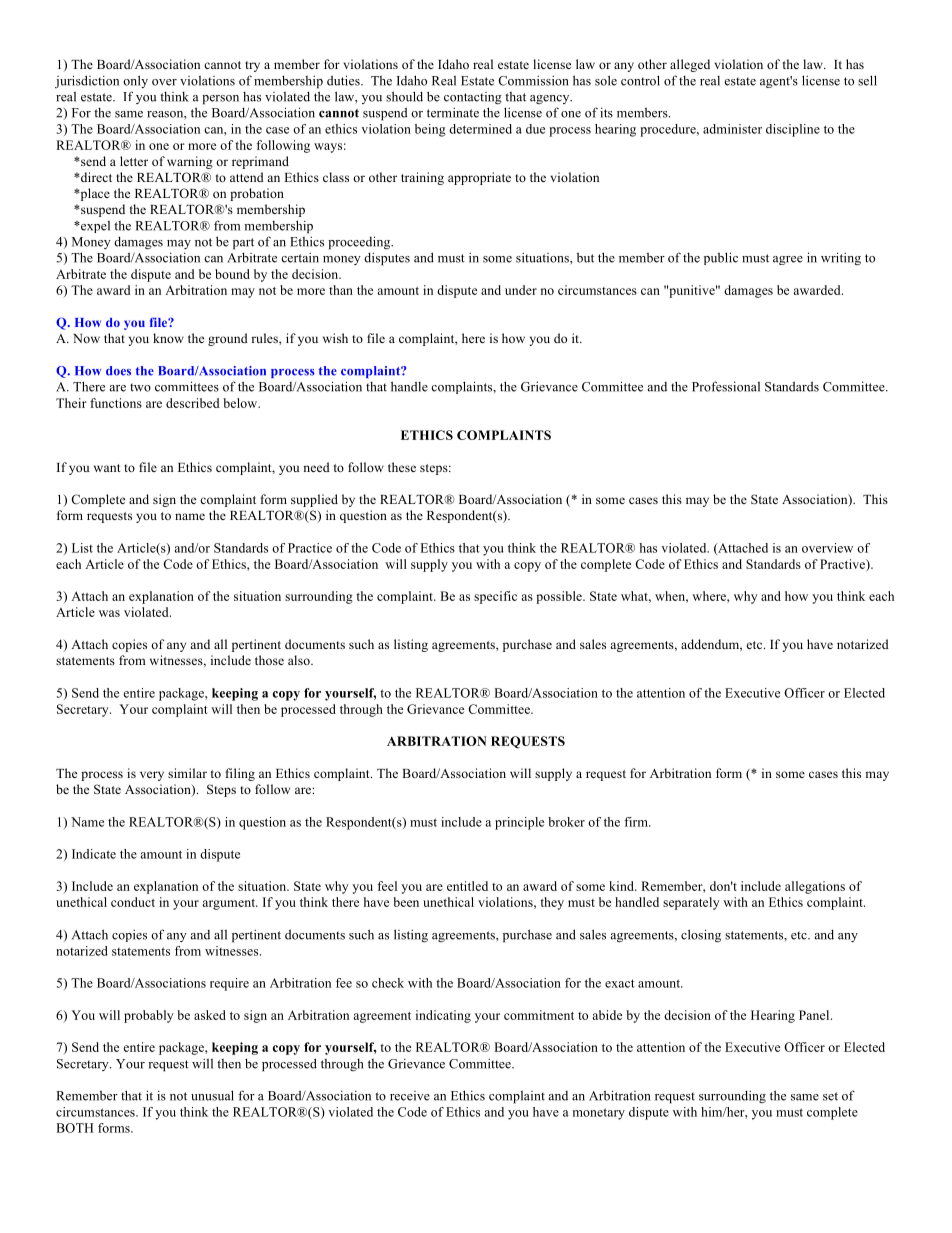 The image size is (952, 1233). I want to click on described, so click(193, 403).
